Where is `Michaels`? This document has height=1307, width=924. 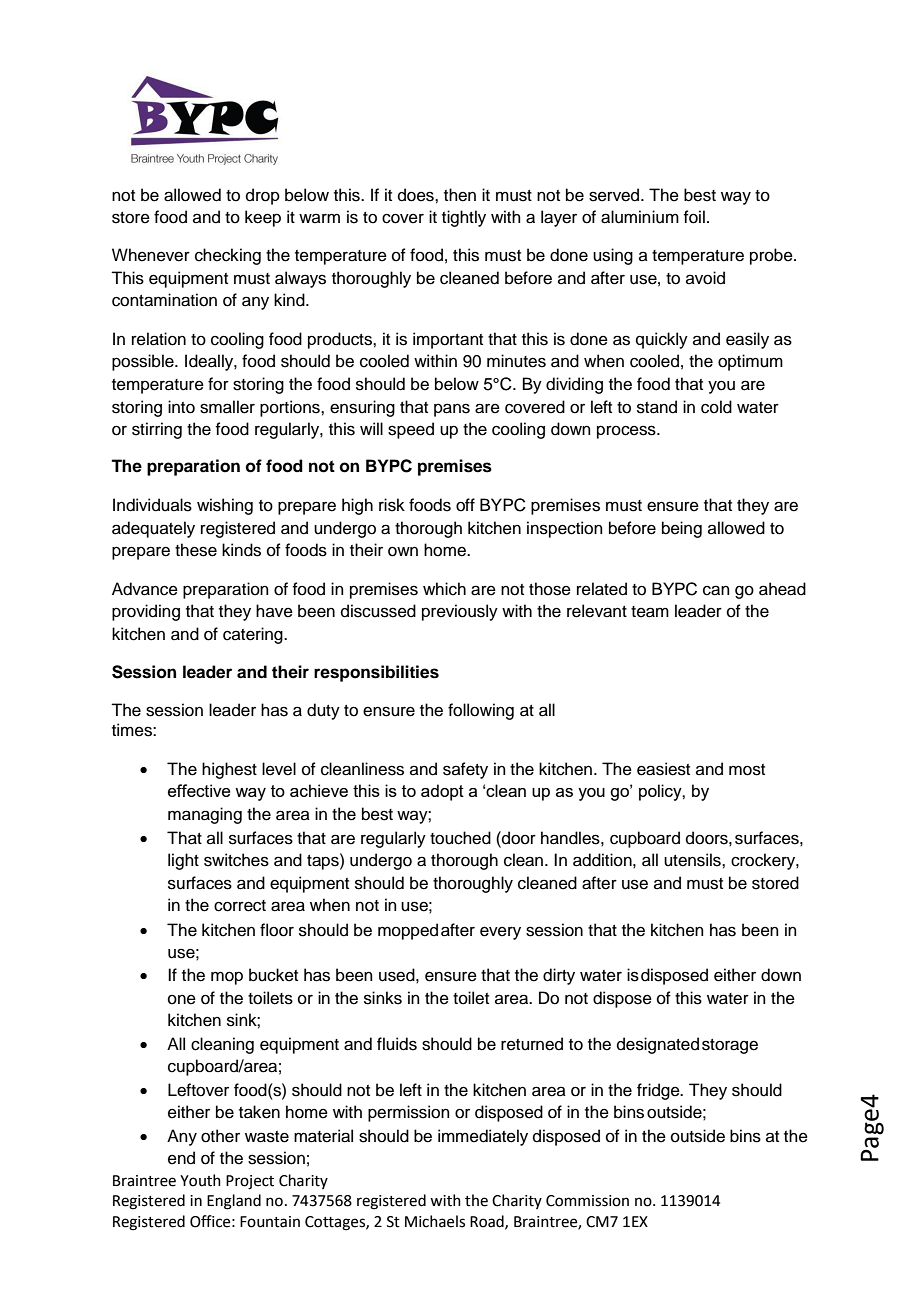 Michaels is located at coordinates (435, 1221).
